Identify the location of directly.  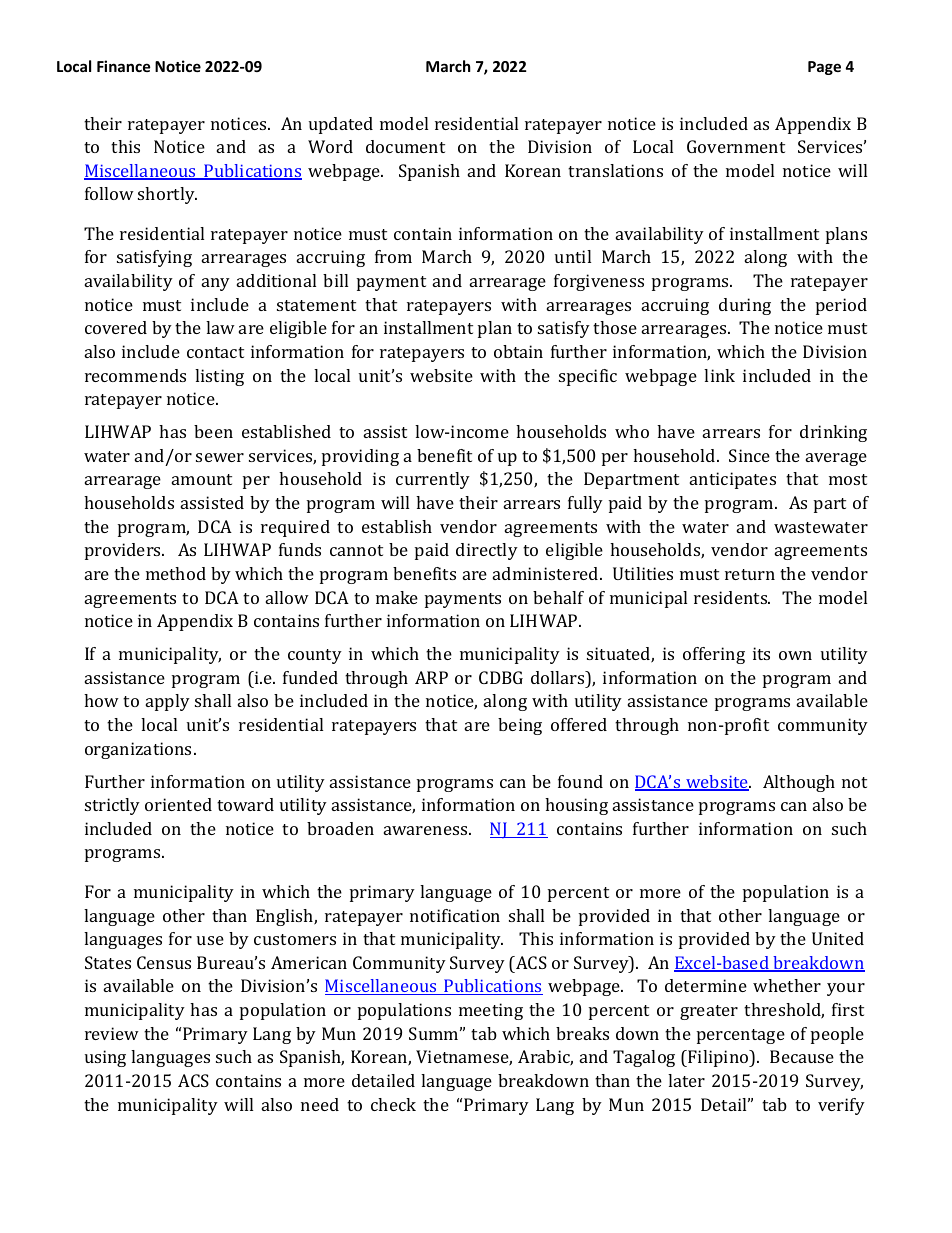
(487, 551).
